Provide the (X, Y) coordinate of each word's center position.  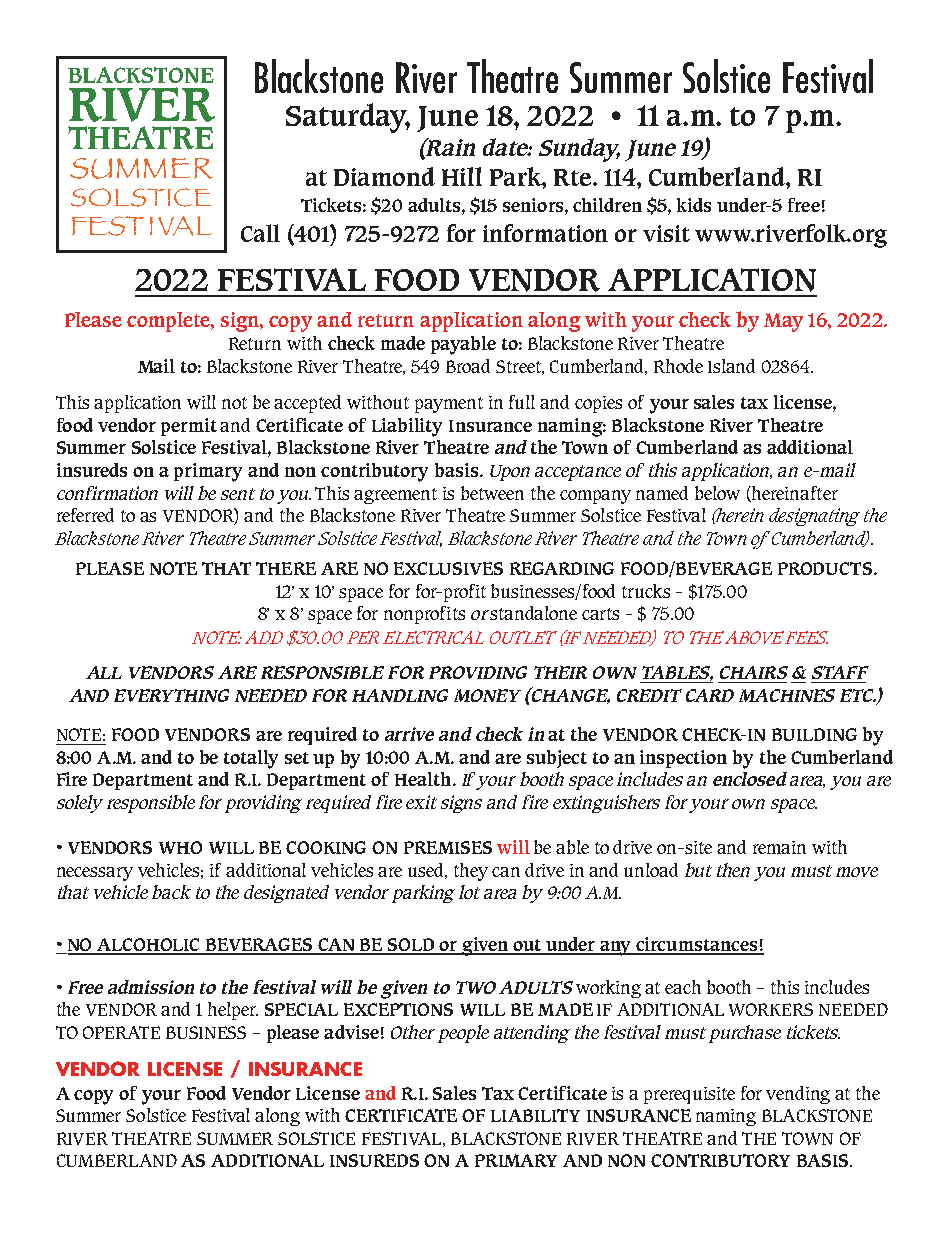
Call (260, 233)
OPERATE (121, 1032)
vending (798, 1095)
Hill (462, 176)
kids (694, 205)
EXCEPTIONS (398, 1009)
